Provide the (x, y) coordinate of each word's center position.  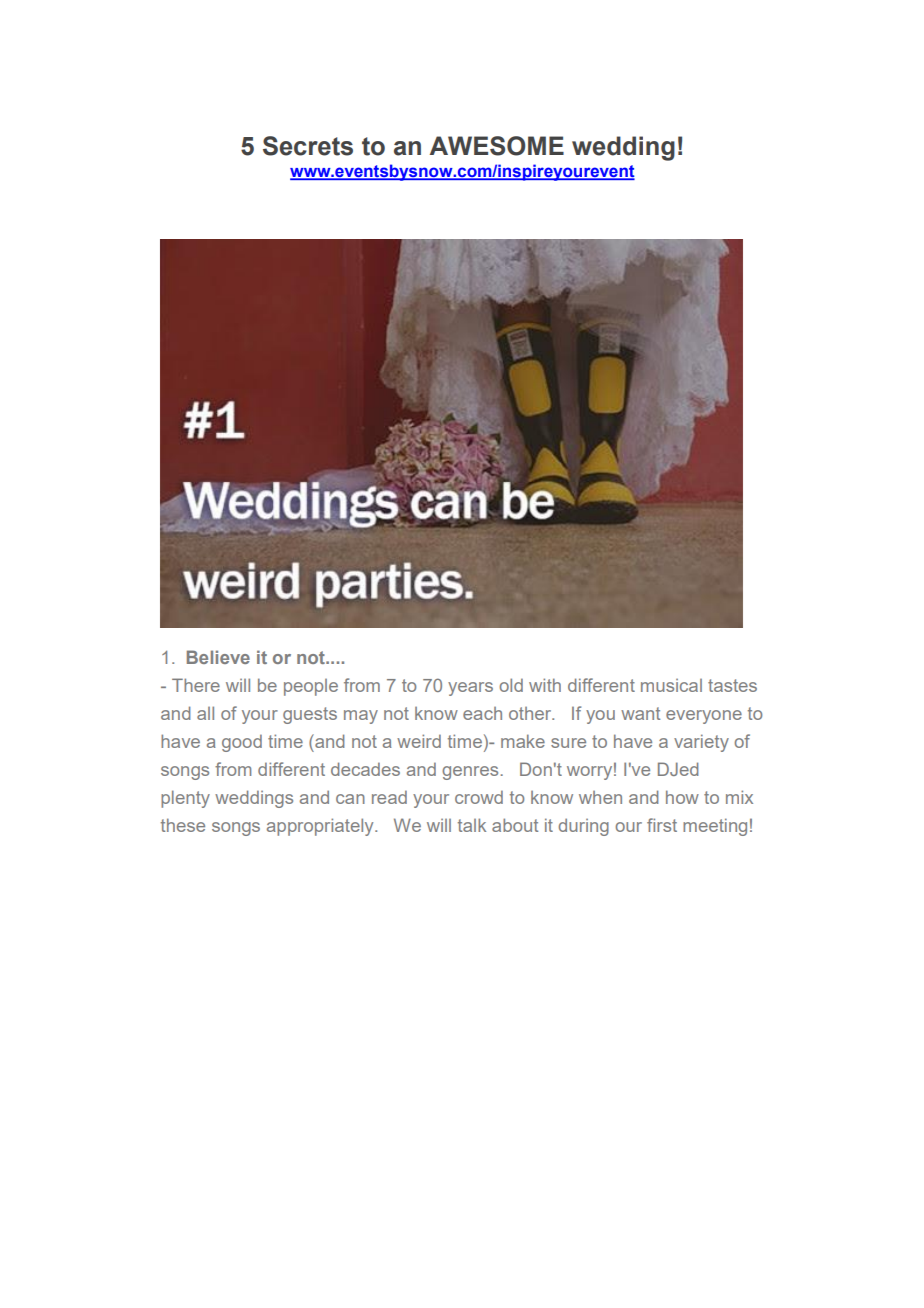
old (511, 685)
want (640, 713)
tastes (732, 685)
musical (671, 685)
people (311, 687)
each (482, 713)
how (682, 797)
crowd (479, 797)
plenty (185, 799)
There (196, 685)
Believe (218, 657)
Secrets (308, 146)
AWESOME (497, 146)
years (470, 689)
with (545, 685)
